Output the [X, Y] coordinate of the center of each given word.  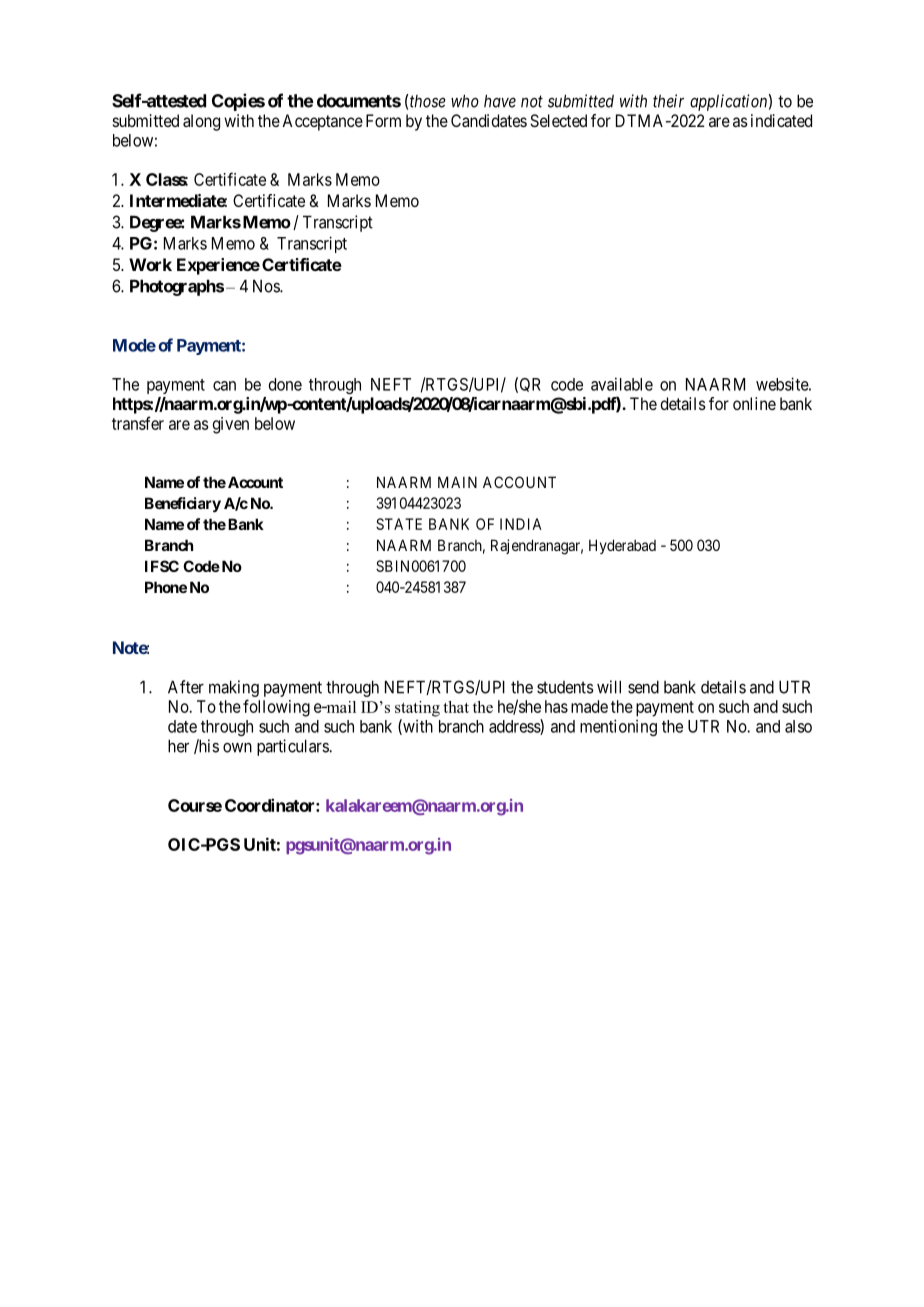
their [668, 101]
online [754, 403]
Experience [218, 266]
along [201, 122]
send [643, 687]
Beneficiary [183, 504]
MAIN [457, 482]
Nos [267, 286]
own [237, 748]
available [622, 384]
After [186, 687]
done [285, 384]
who [465, 101]
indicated [781, 120]
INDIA [520, 524]
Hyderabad [622, 546]
